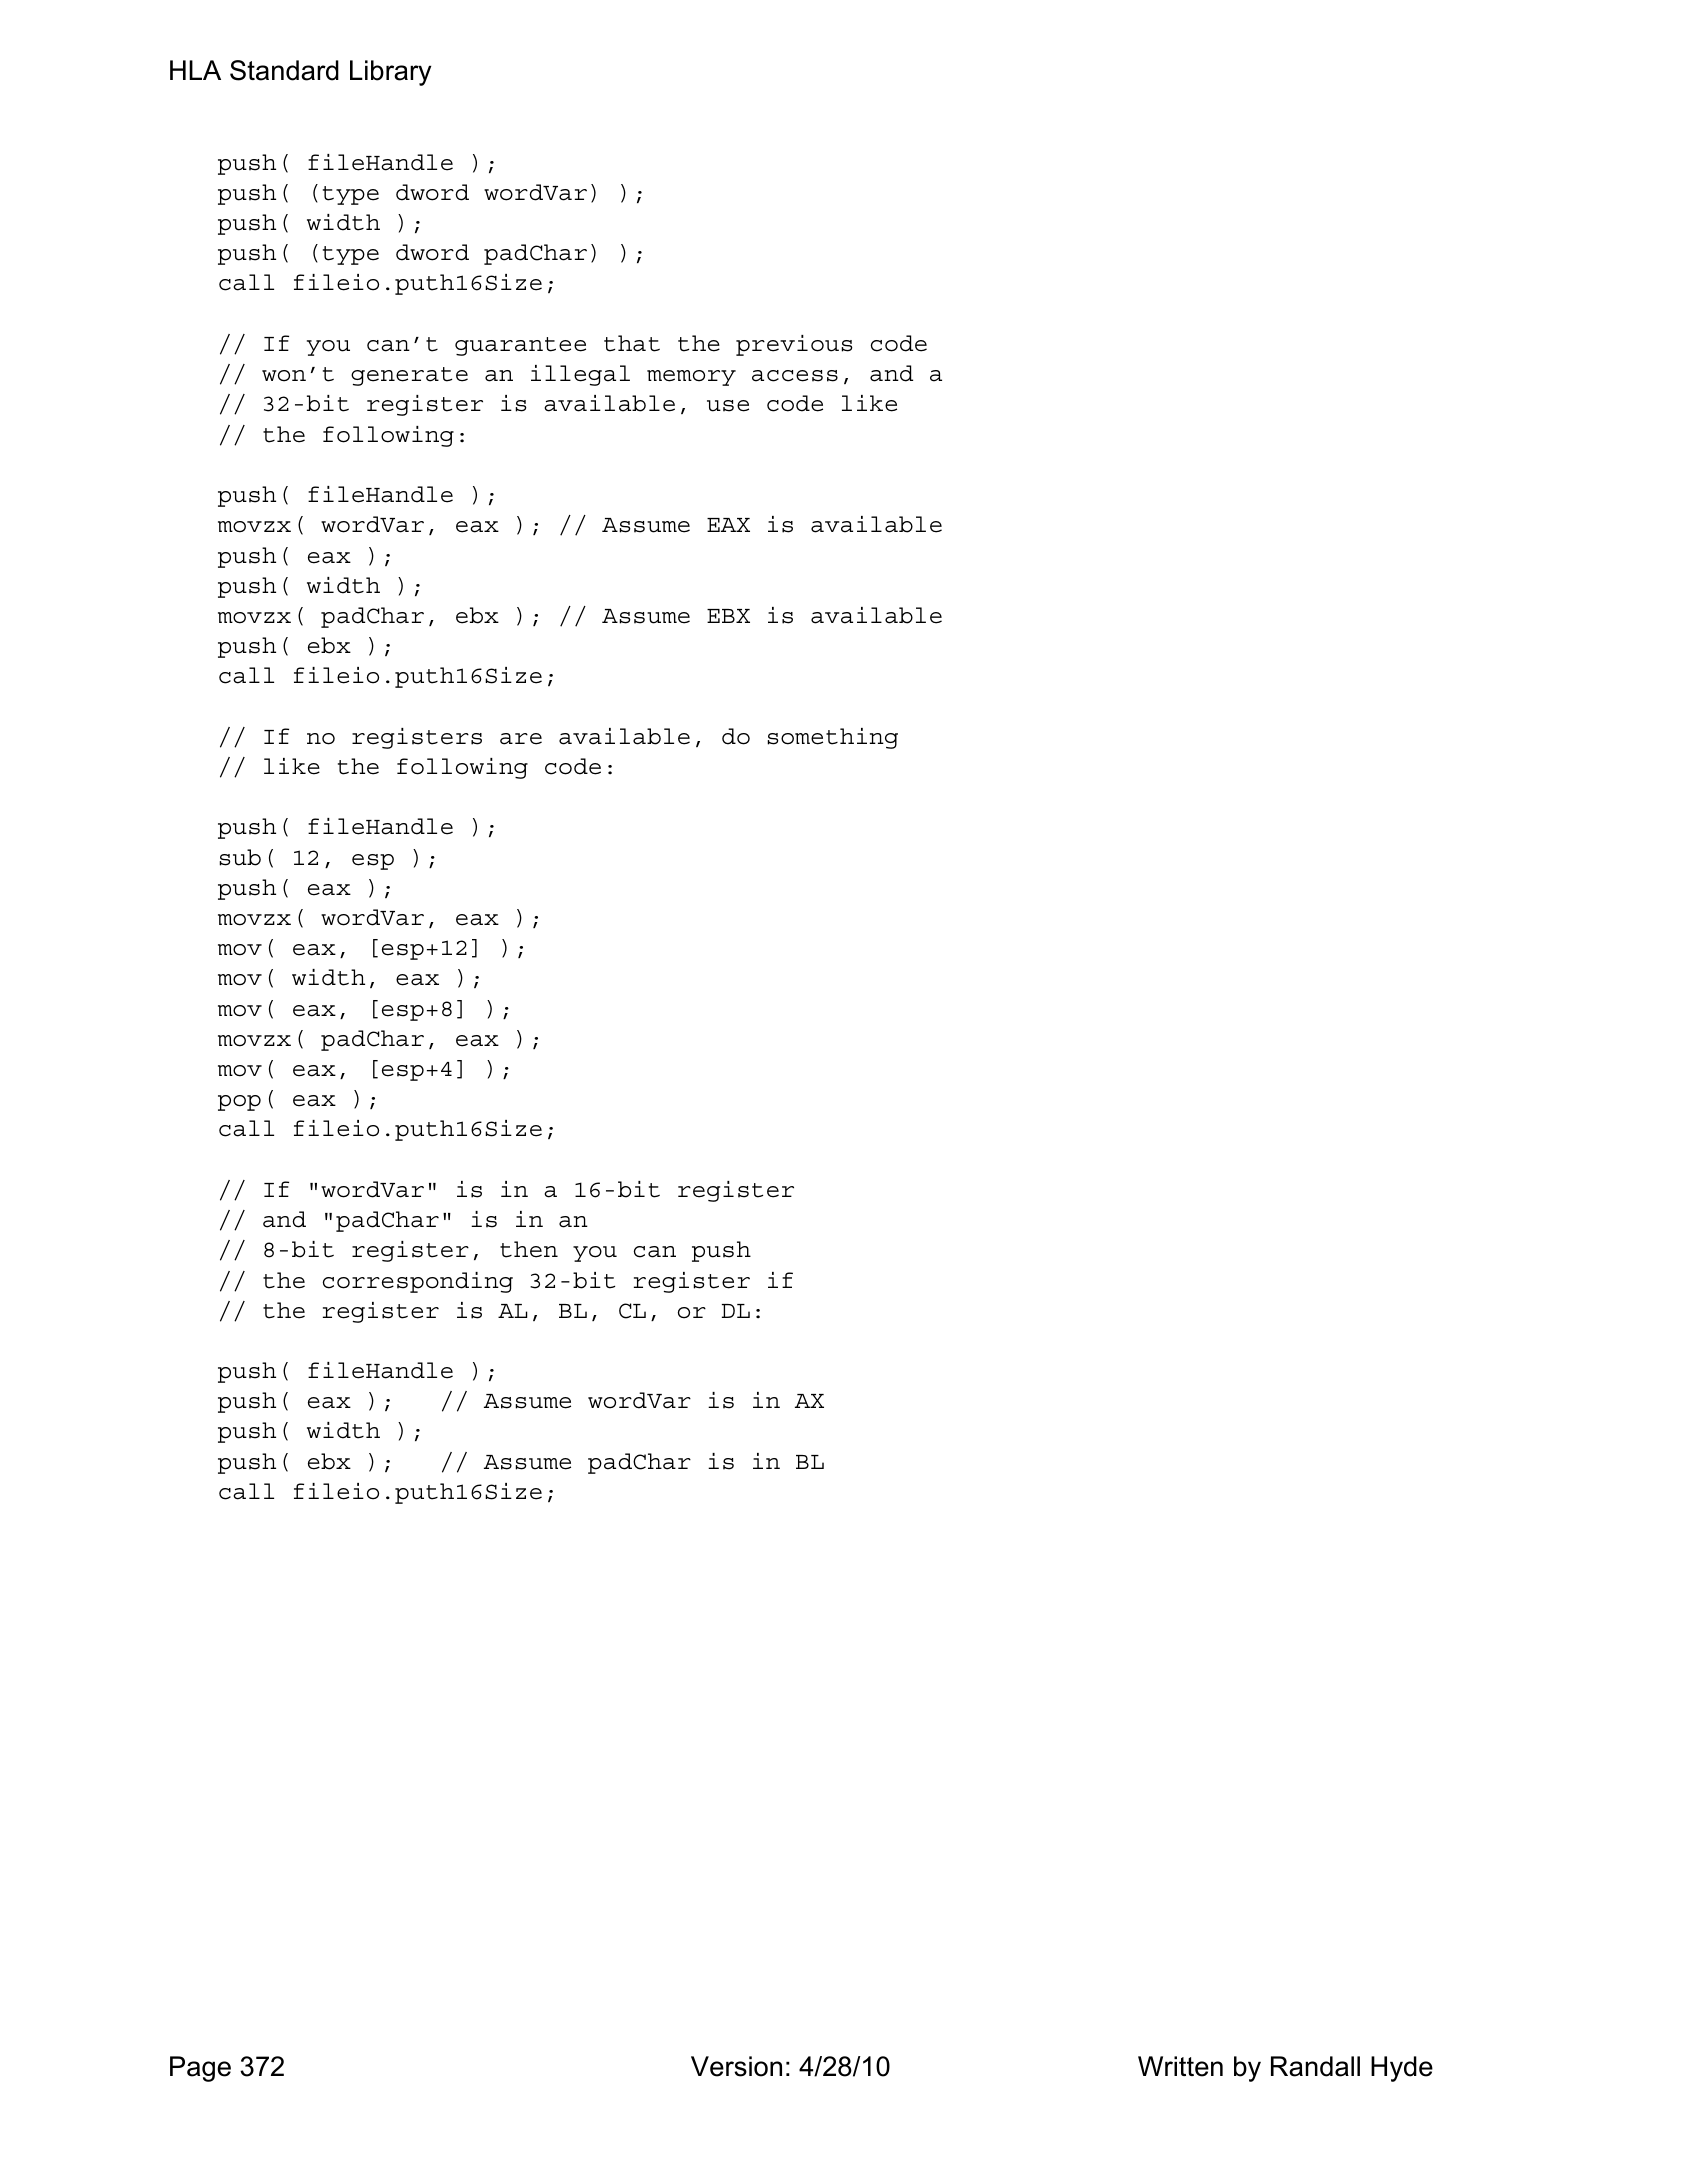  What do you see at coordinates (239, 1103) in the screenshot?
I see `pop` at bounding box center [239, 1103].
